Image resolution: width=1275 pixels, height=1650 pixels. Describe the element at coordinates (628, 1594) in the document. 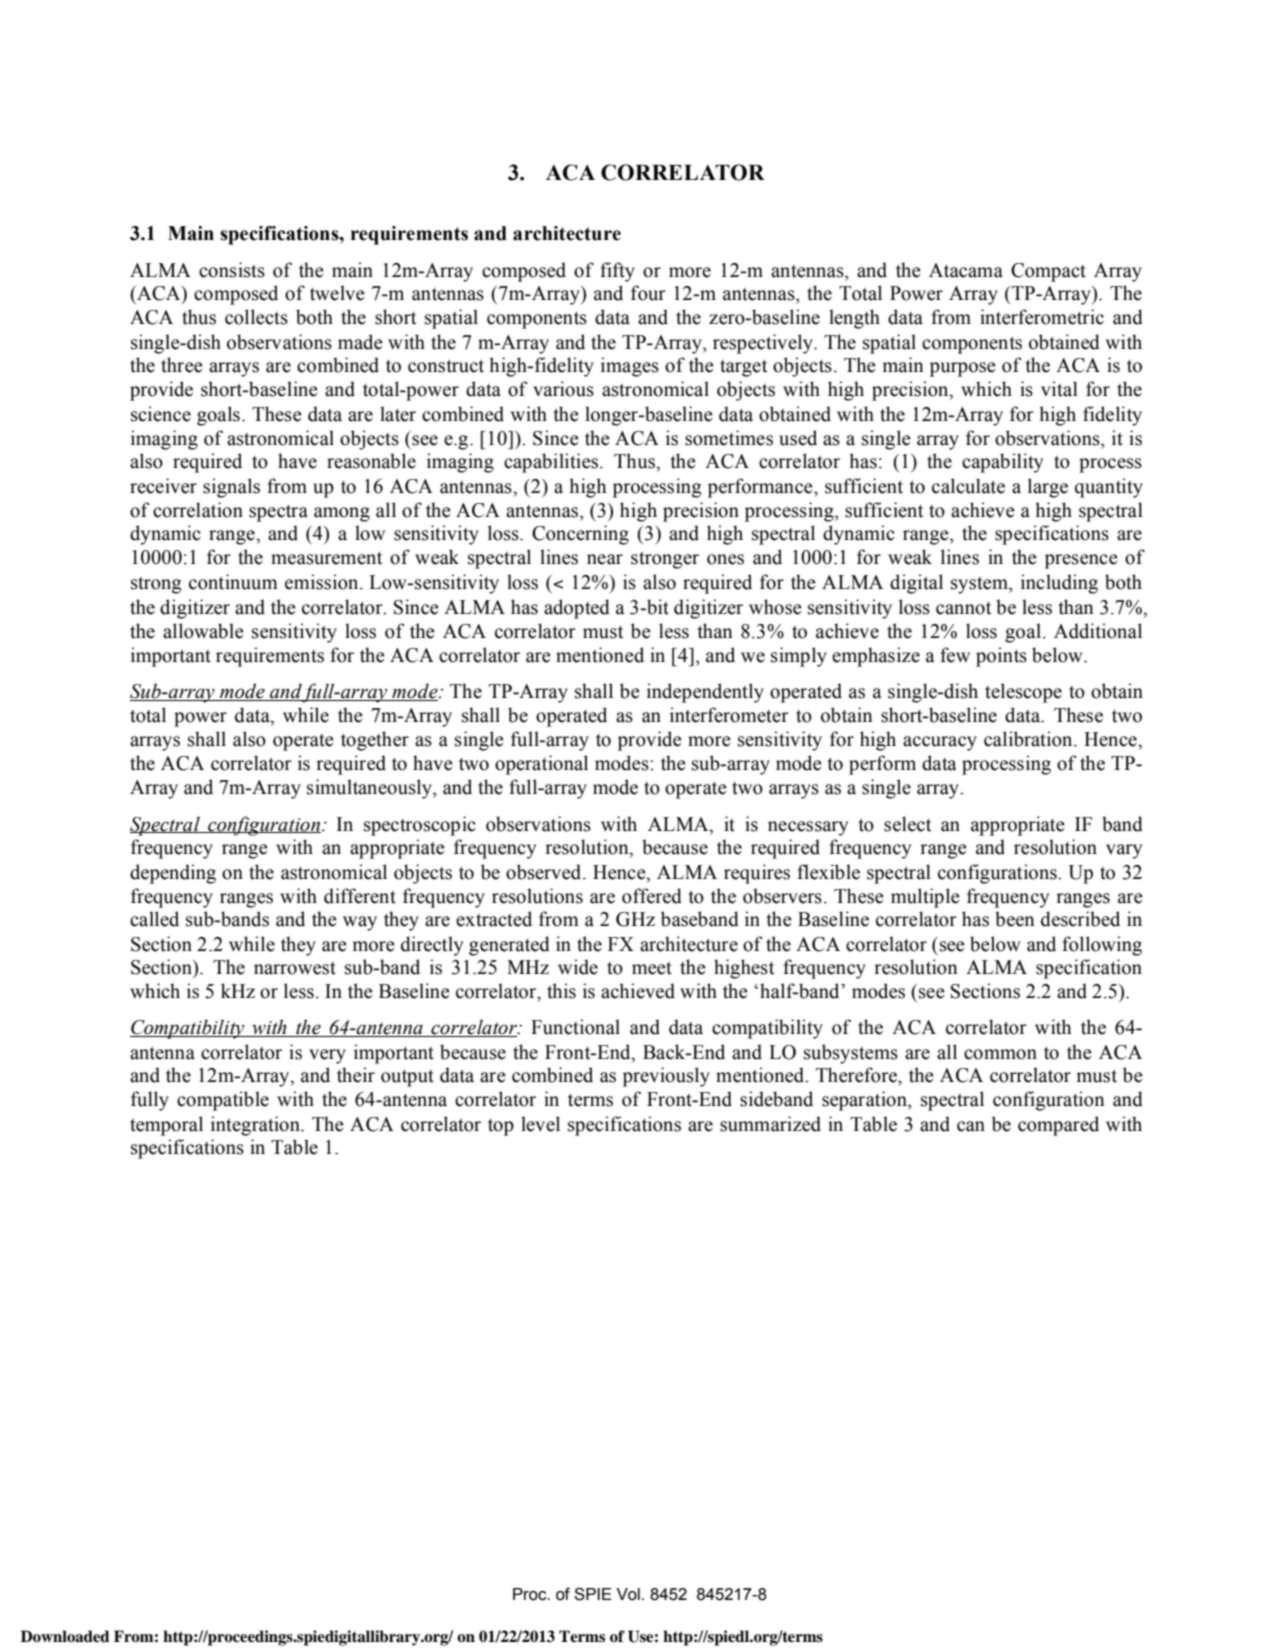

I see `Vol` at that location.
